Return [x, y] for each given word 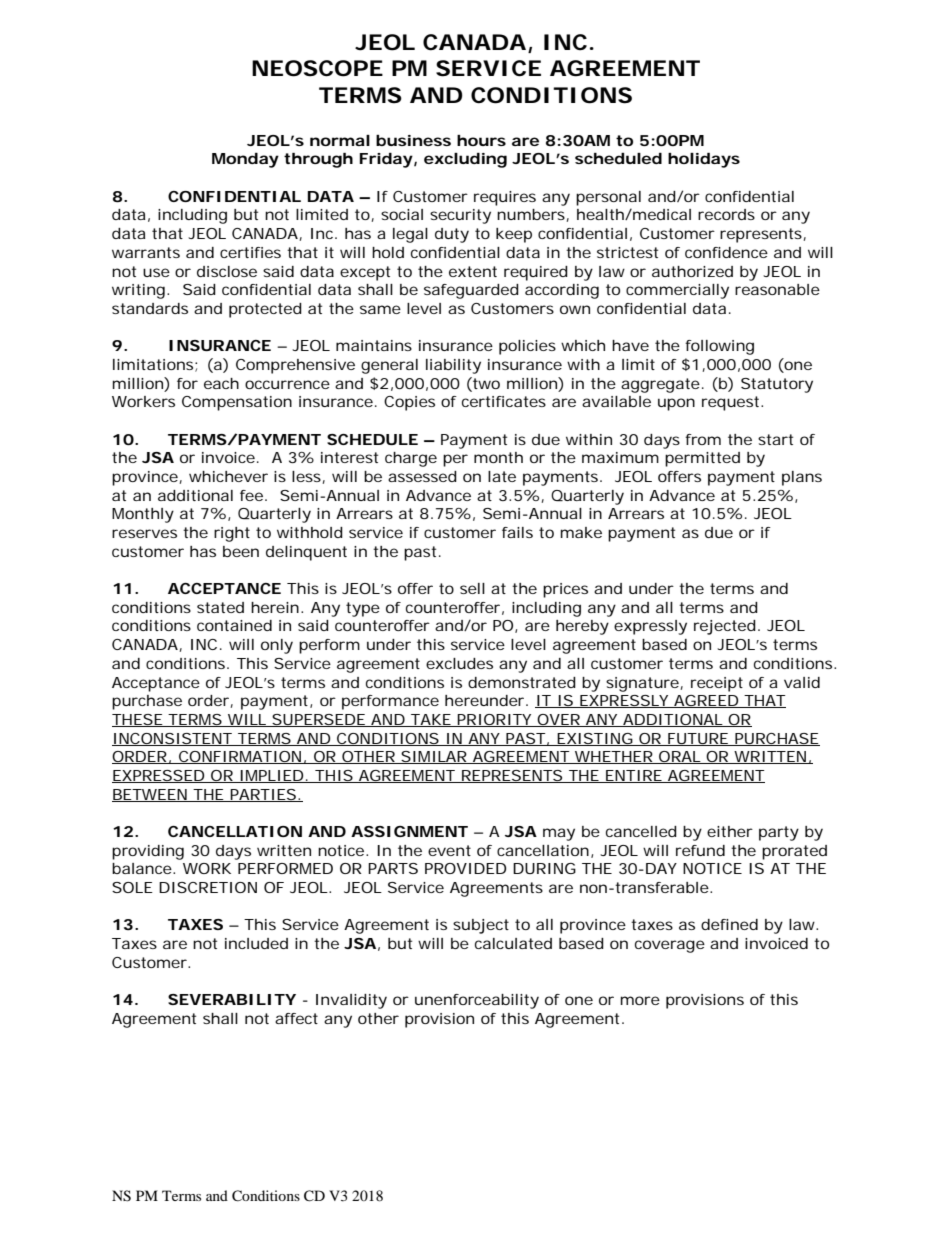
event [449, 850]
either [730, 831]
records [726, 214]
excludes [459, 663]
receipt [717, 684]
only [277, 646]
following [719, 347]
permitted [702, 459]
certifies [250, 252]
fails [517, 532]
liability [453, 366]
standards [150, 308]
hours [481, 140]
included [256, 943]
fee [251, 495]
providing [148, 852]
